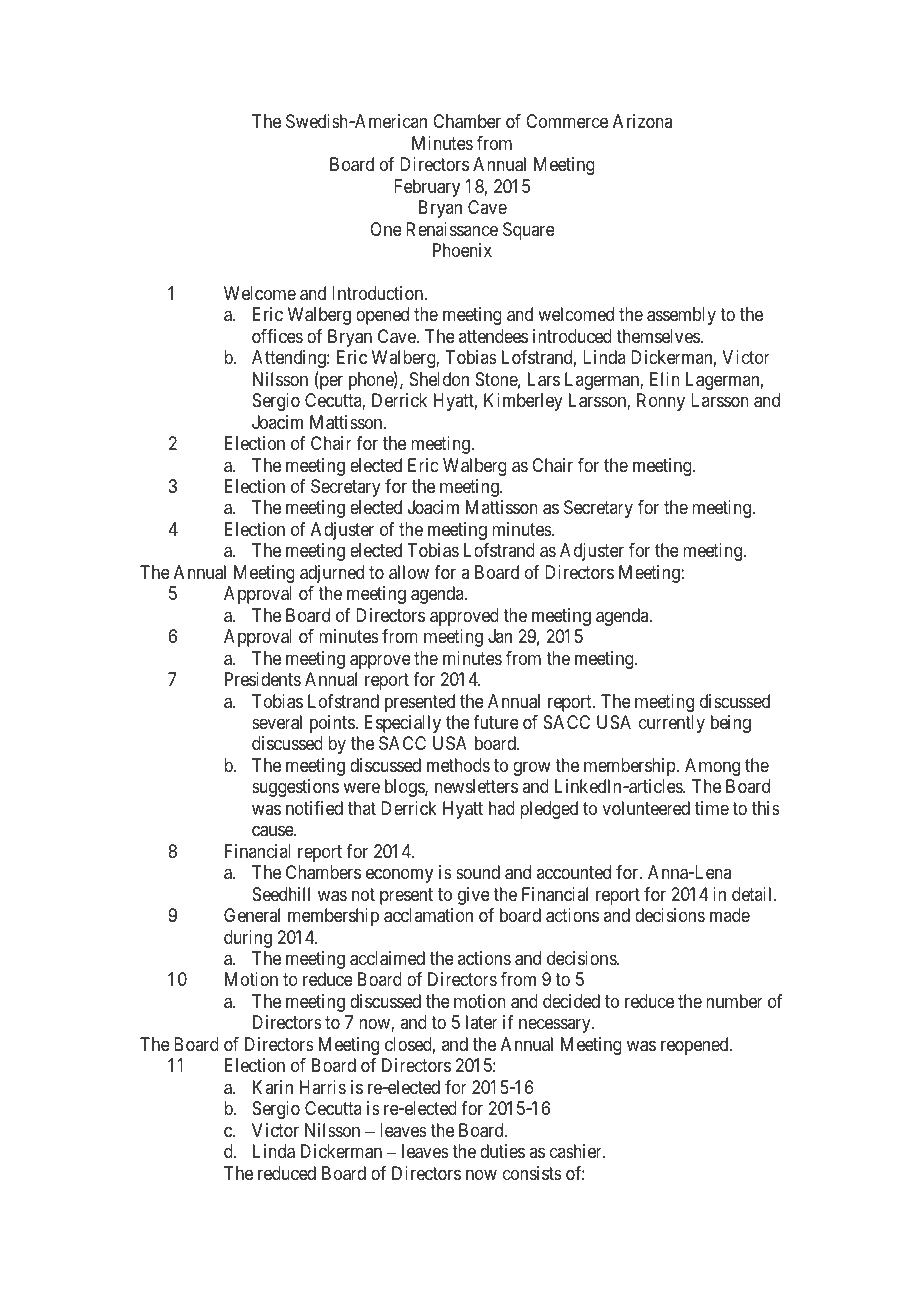  I want to click on Arizona, so click(642, 121).
